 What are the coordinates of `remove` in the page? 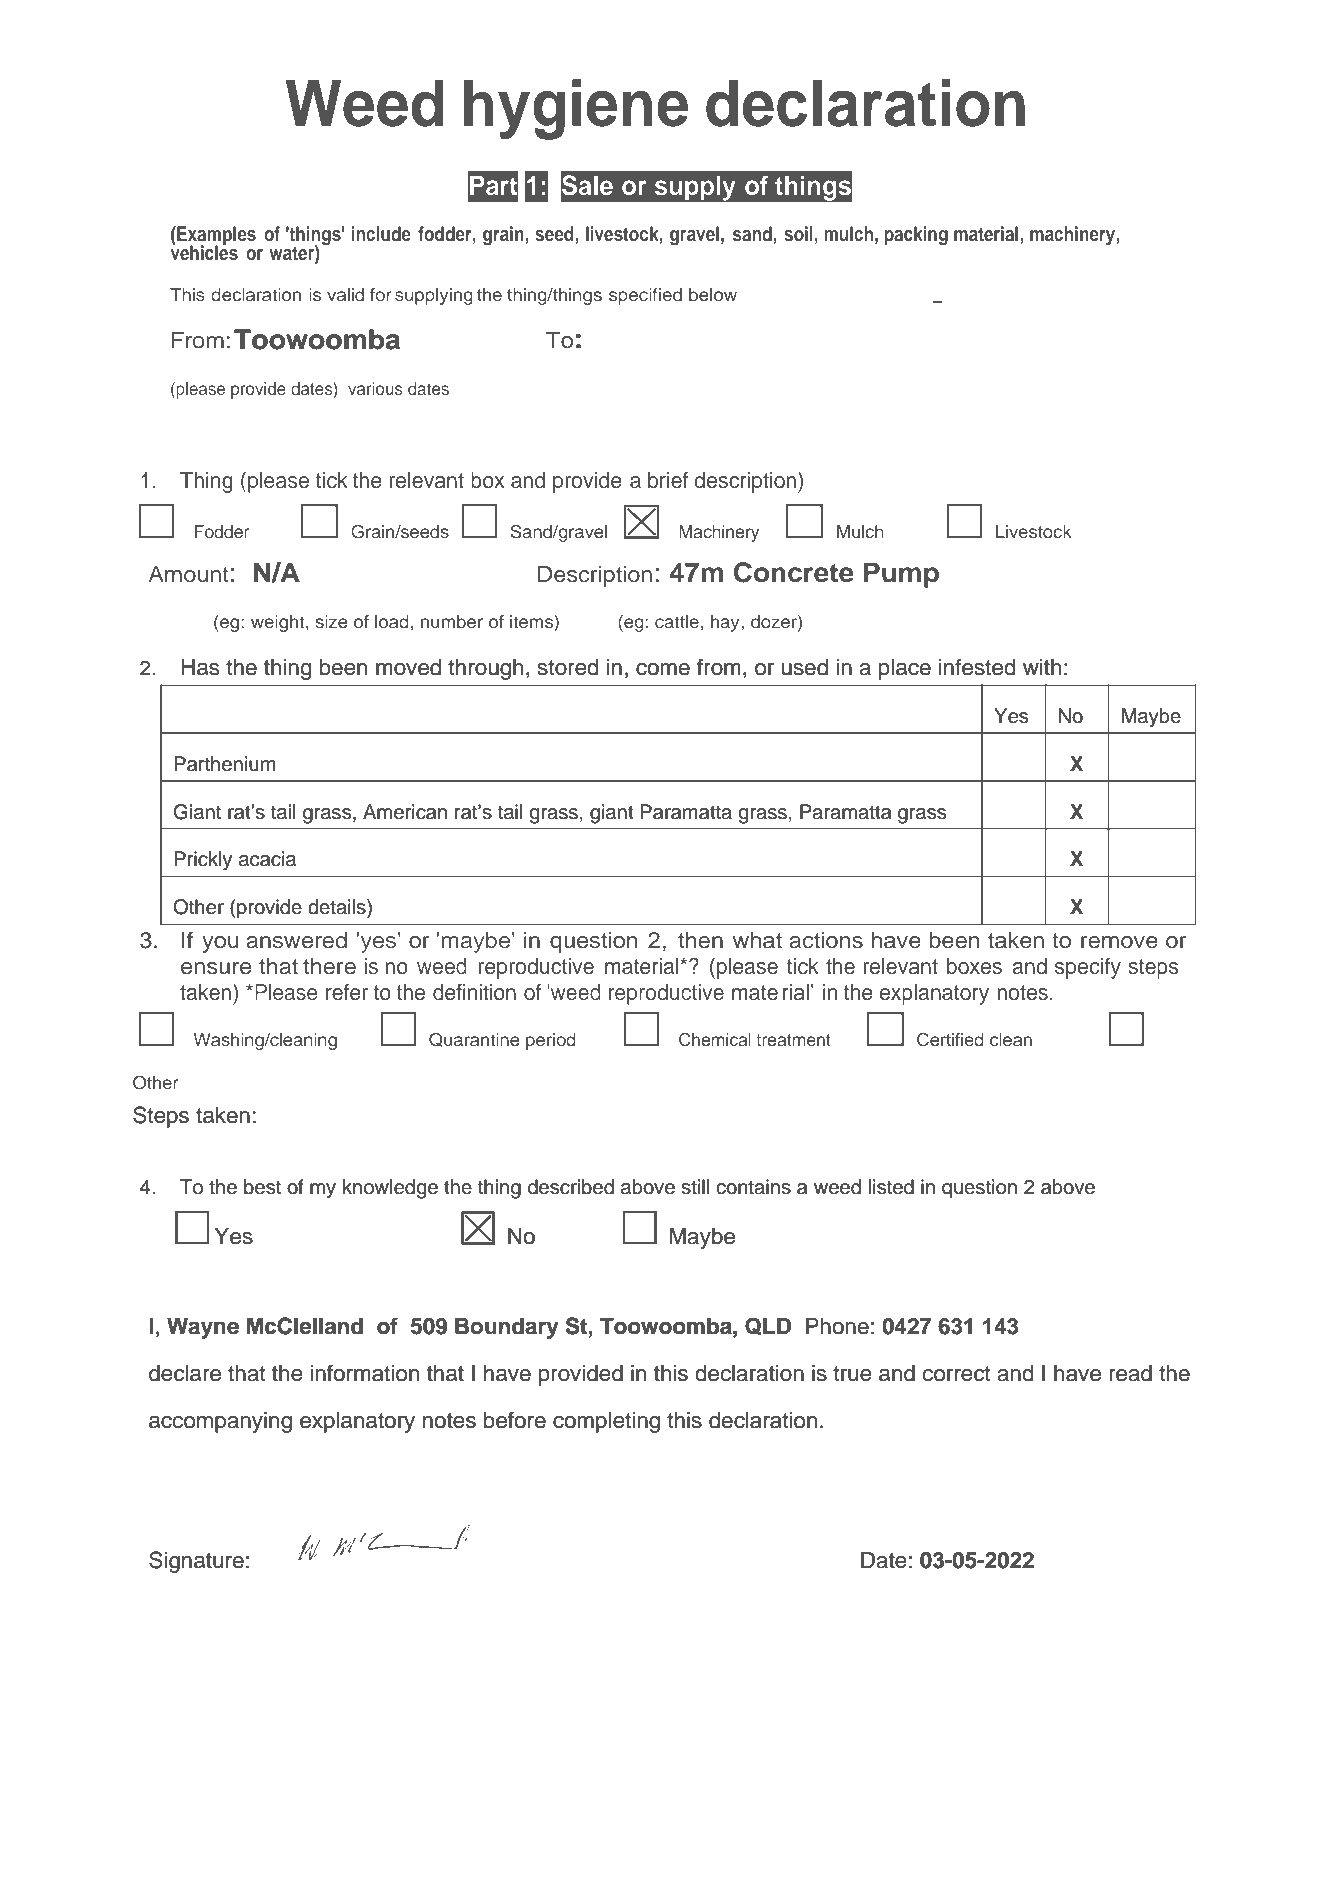 It's located at (1119, 942).
